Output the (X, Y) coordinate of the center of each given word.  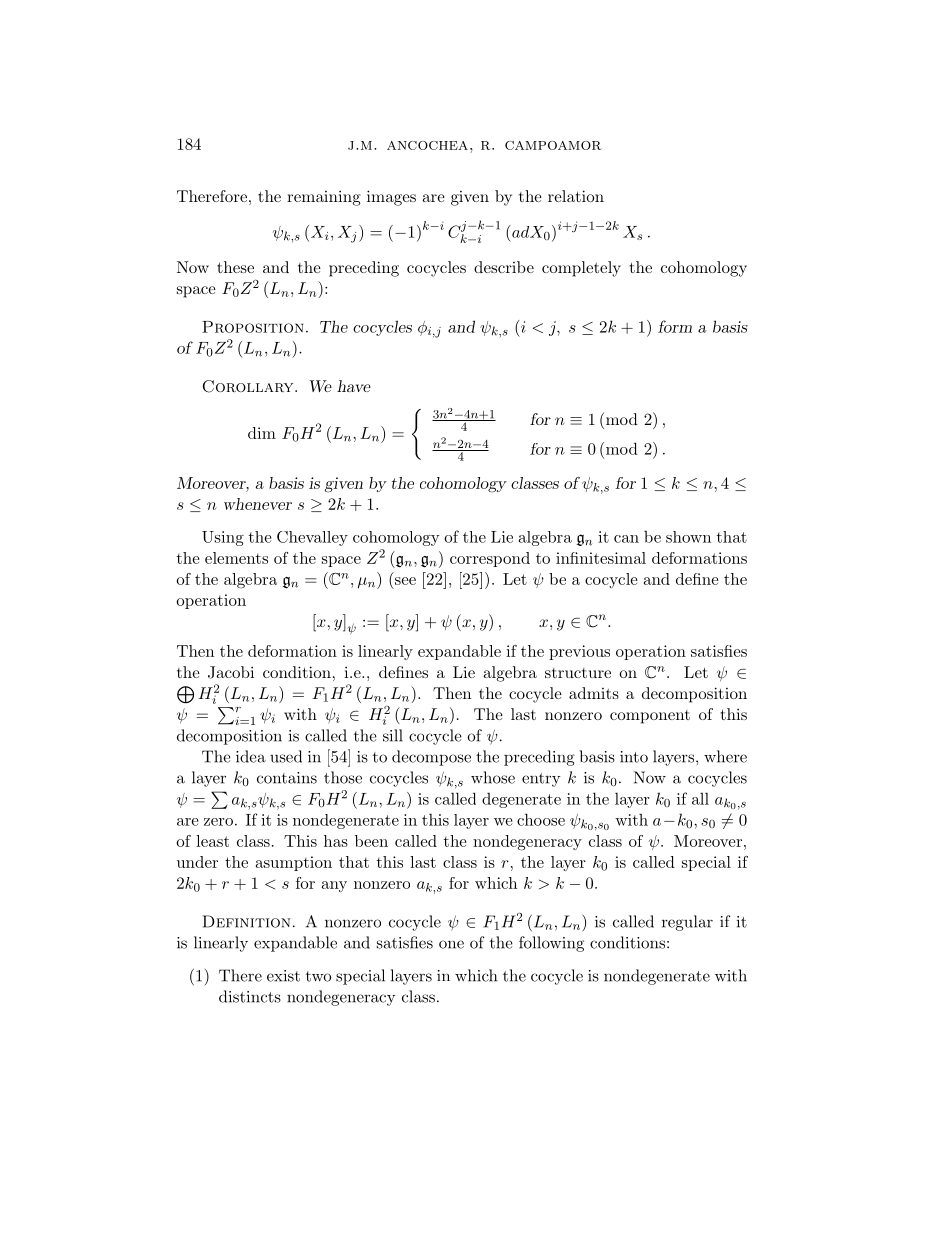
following (551, 944)
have (354, 386)
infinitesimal (601, 558)
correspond (490, 559)
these (235, 267)
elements (236, 558)
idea (251, 756)
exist (283, 976)
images (391, 198)
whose (493, 777)
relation (576, 196)
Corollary (249, 386)
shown (688, 537)
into (634, 757)
